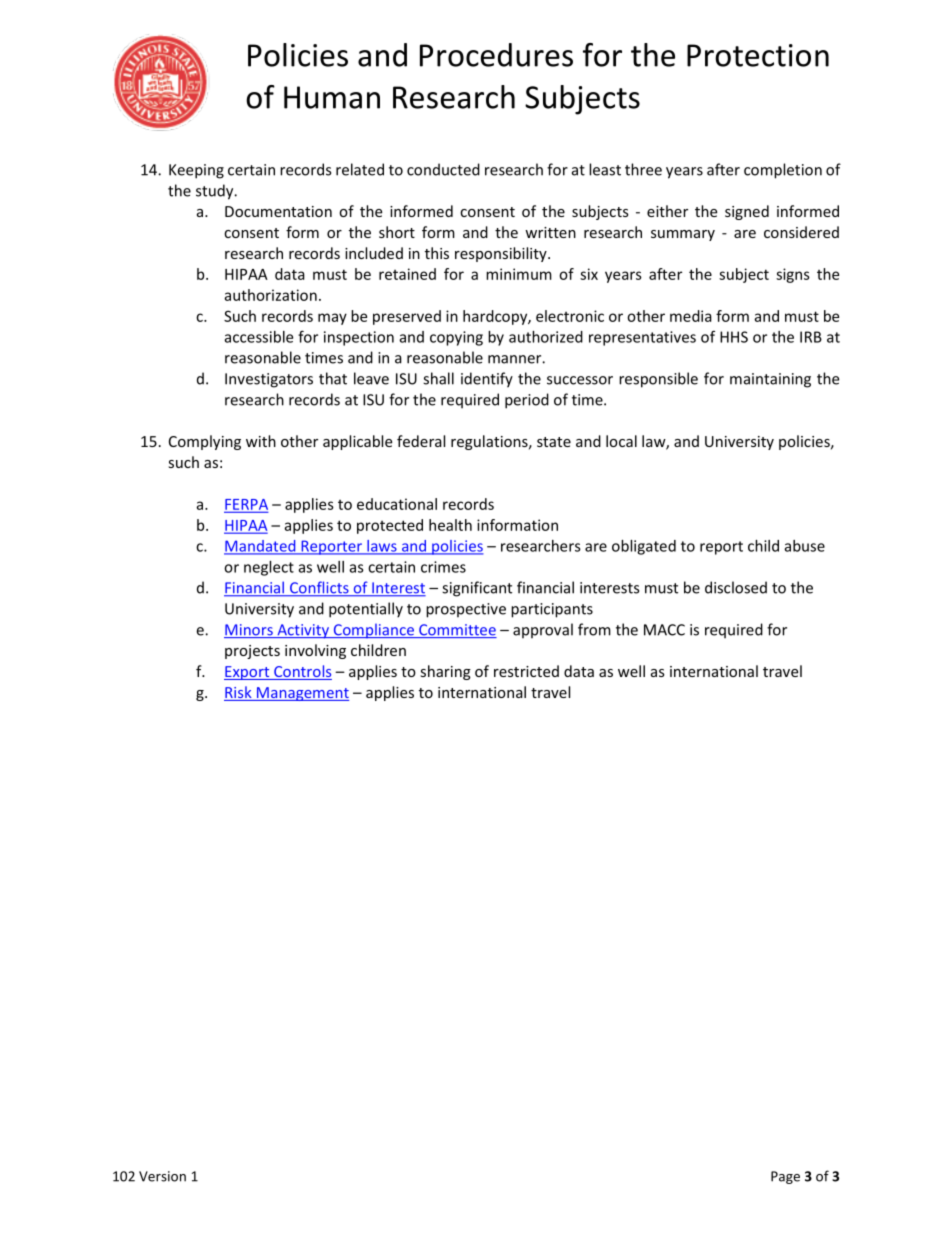 This screenshot has height=1233, width=952. I want to click on restricted, so click(526, 671).
